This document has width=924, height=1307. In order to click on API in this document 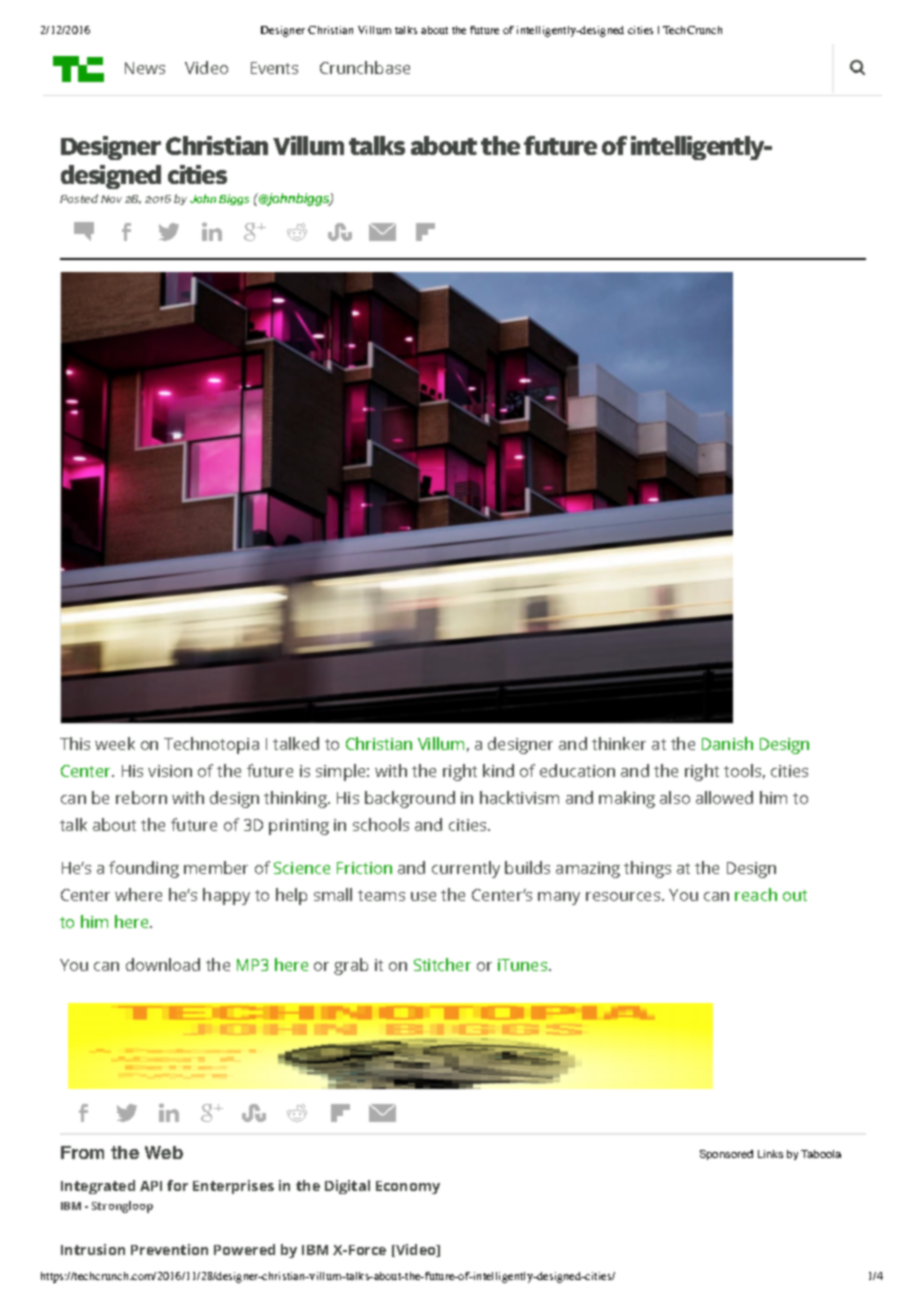, I will do `click(151, 1186)`.
